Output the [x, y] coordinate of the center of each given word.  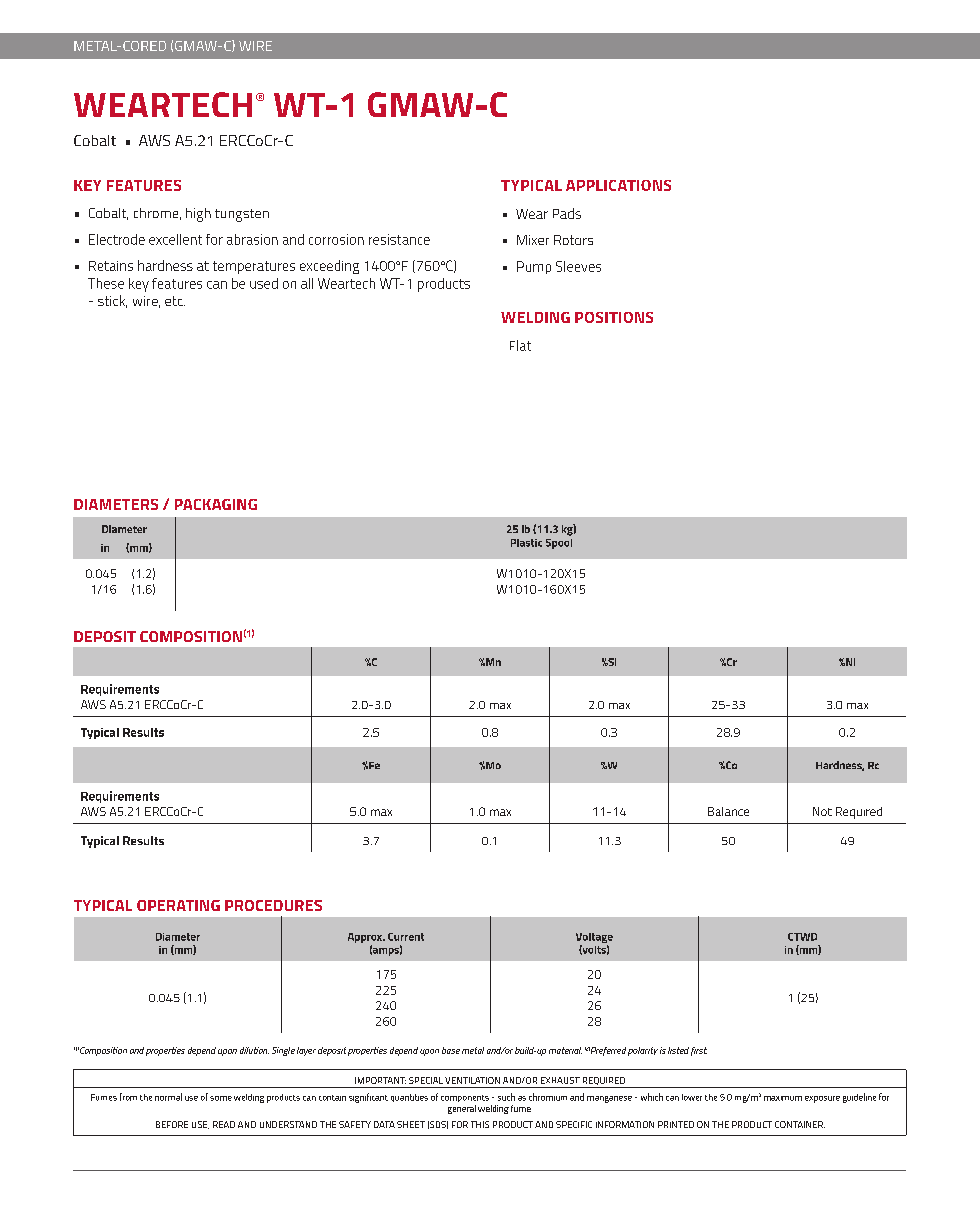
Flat [520, 345]
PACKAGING [216, 504]
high [198, 215]
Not [822, 811]
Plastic [526, 543]
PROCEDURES [273, 905]
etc [175, 301]
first [699, 1051]
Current [406, 937]
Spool [559, 544]
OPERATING [178, 905]
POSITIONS [614, 317]
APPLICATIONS [618, 185]
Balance [728, 811]
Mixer [533, 240]
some [221, 1098]
